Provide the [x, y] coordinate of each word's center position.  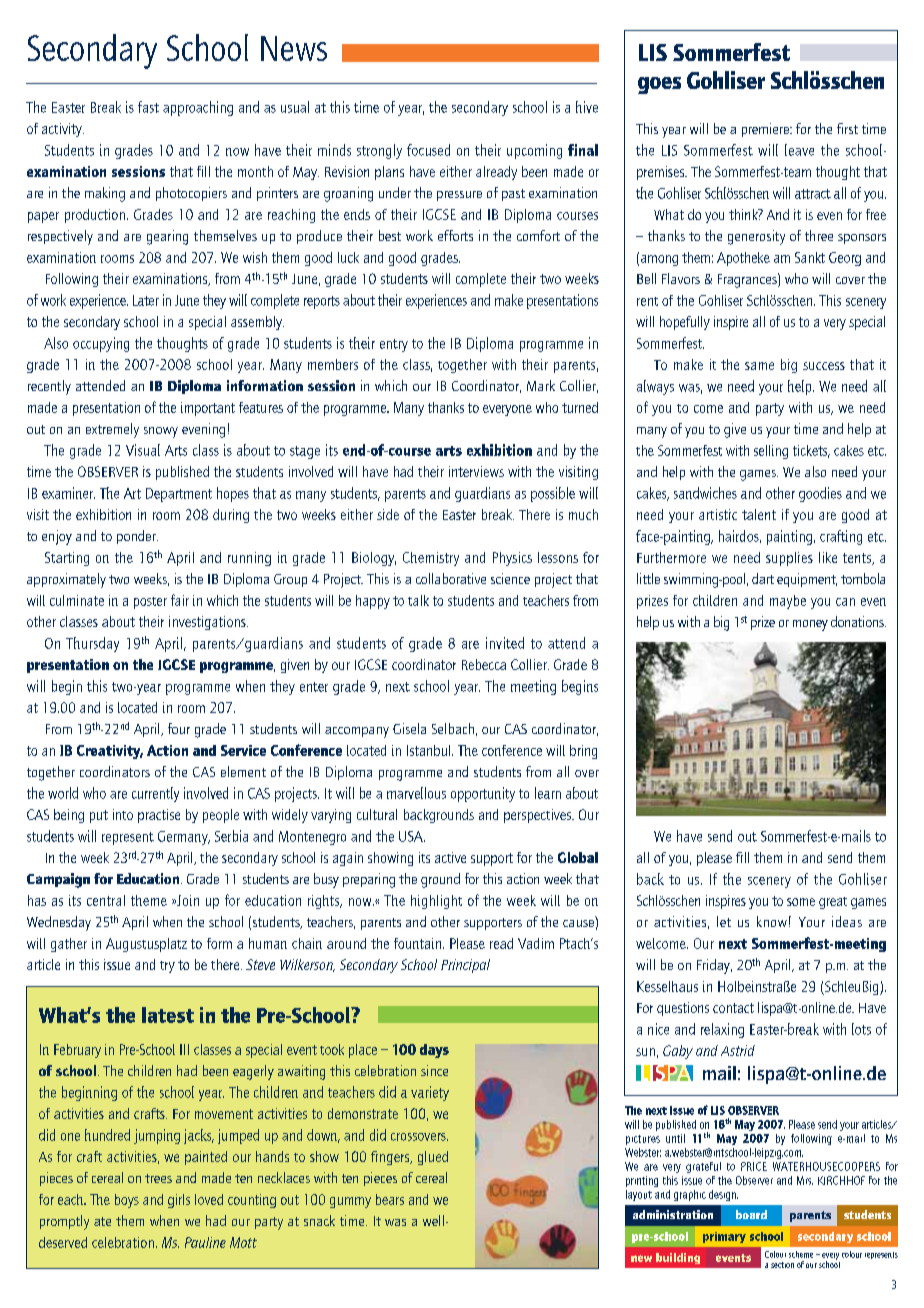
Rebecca [484, 664]
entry [394, 345]
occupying [101, 344]
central [106, 900]
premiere [766, 130]
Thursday [92, 644]
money [810, 625]
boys [127, 1201]
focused [428, 150]
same [759, 366]
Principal [465, 966]
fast [148, 107]
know [772, 921]
